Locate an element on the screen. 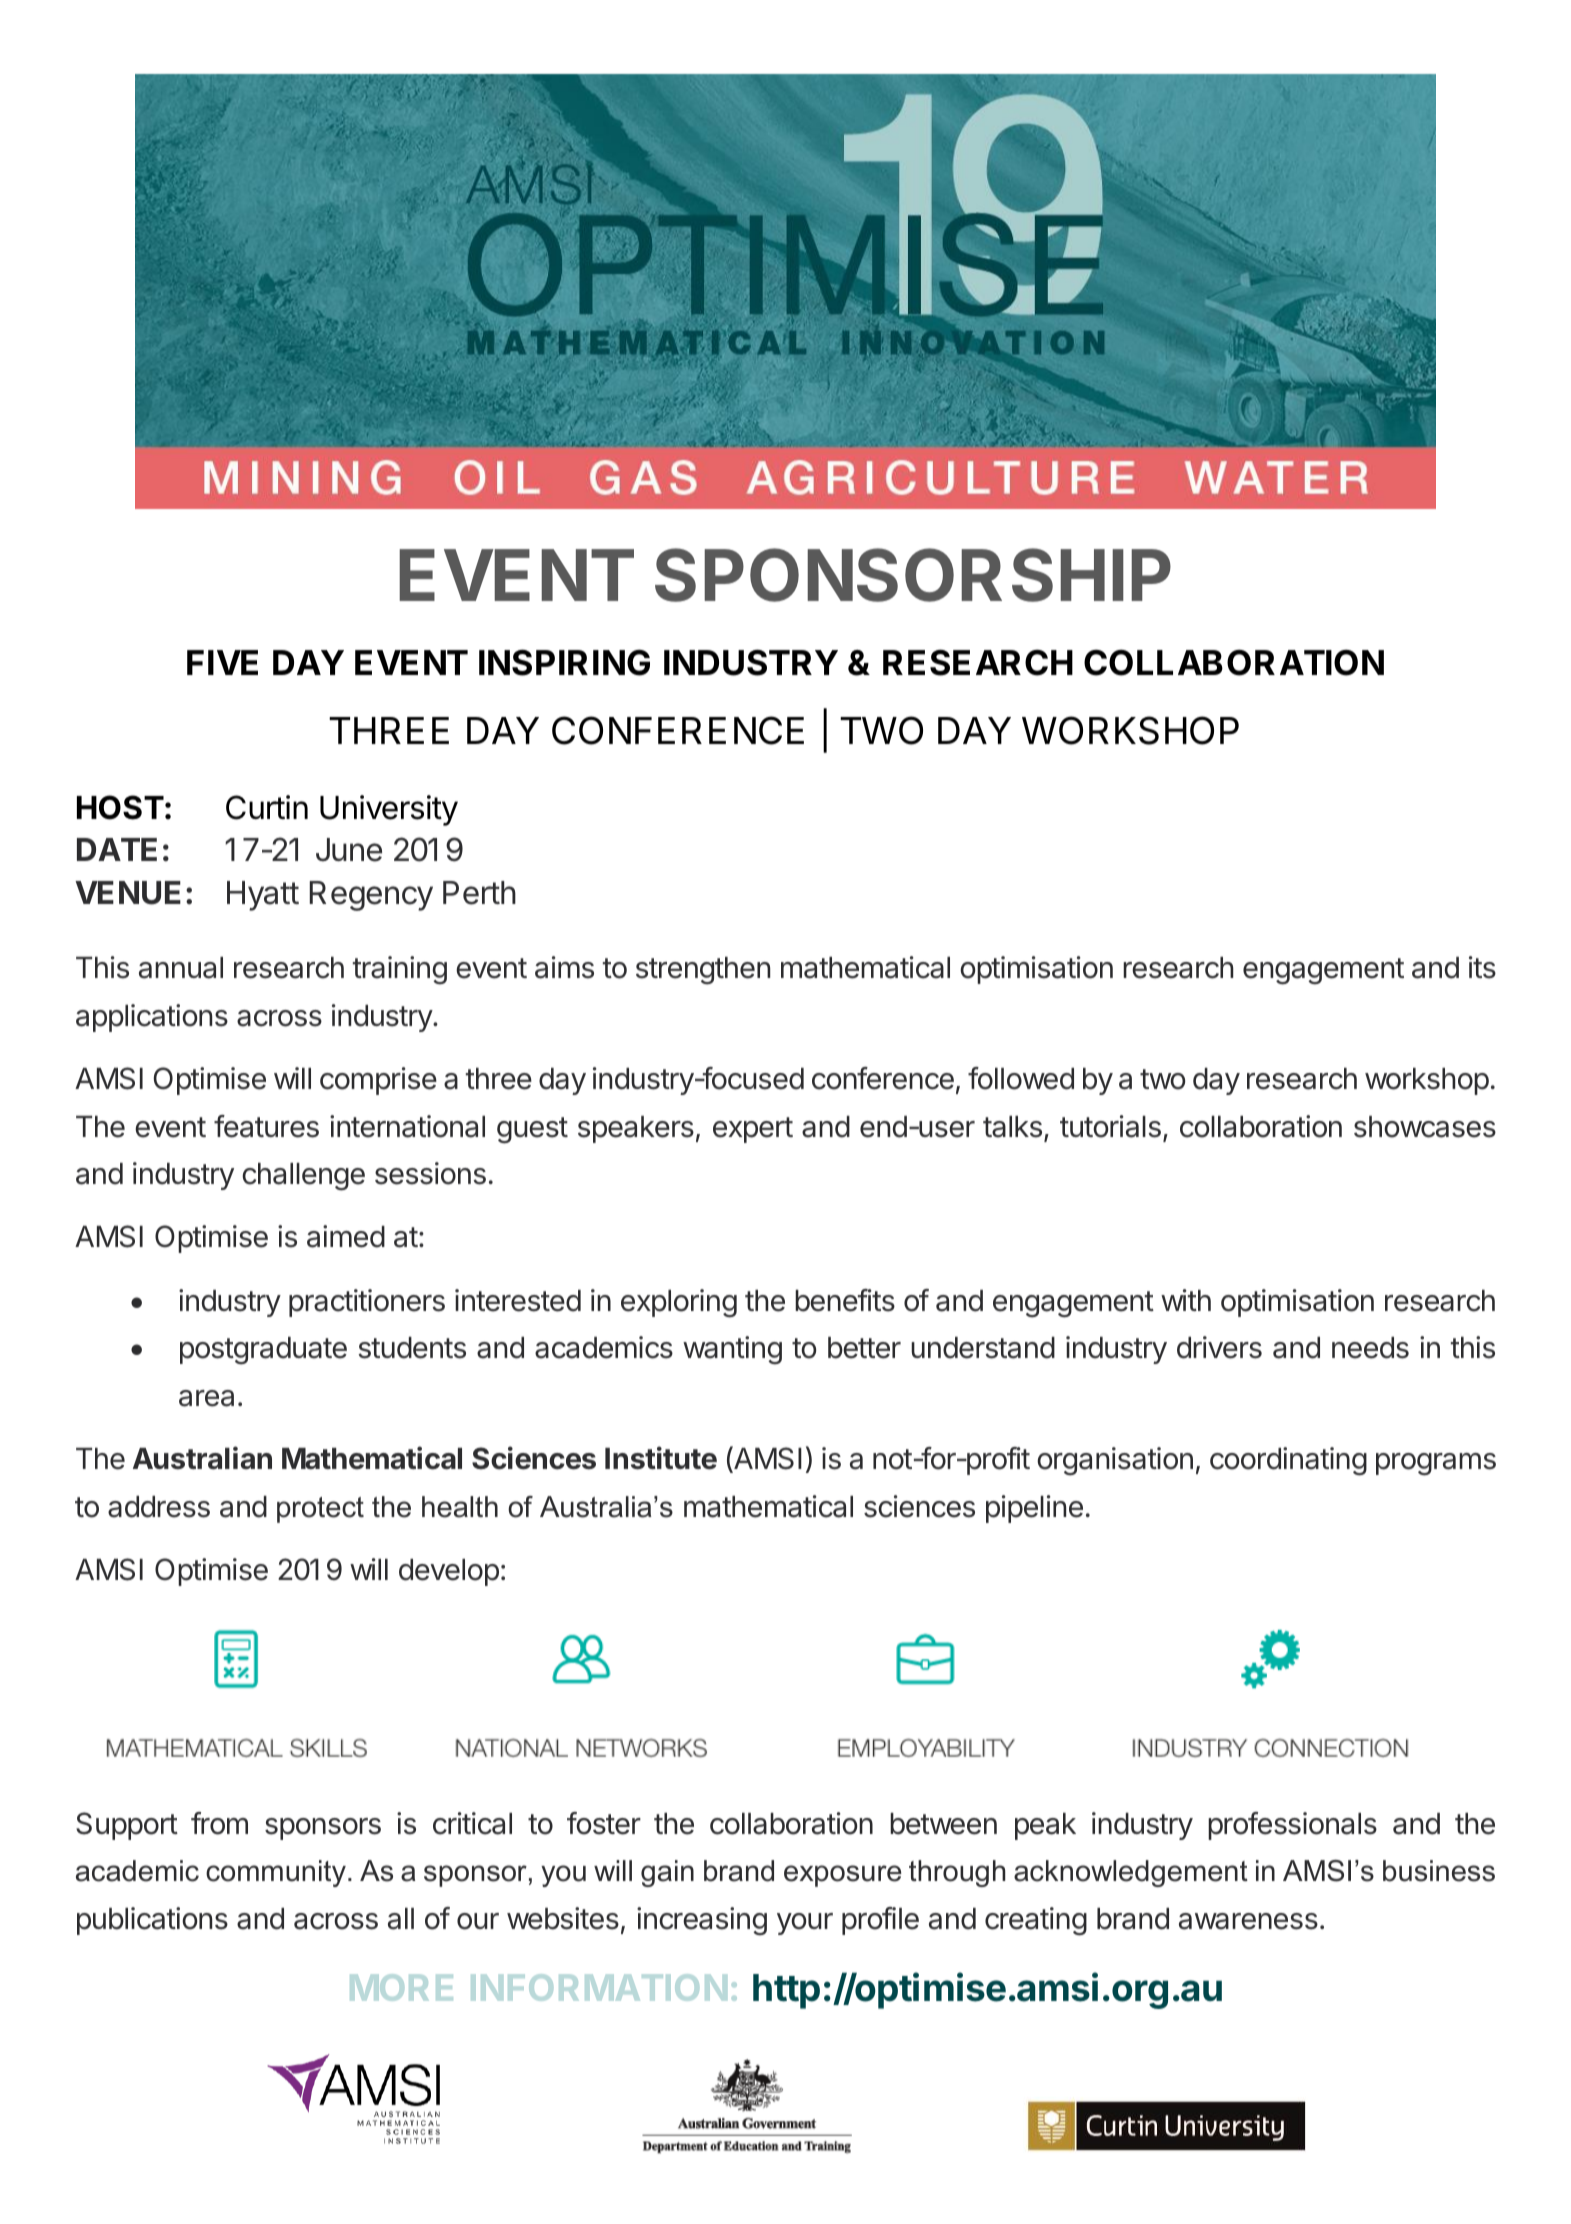 The image size is (1571, 2224). wanting is located at coordinates (732, 1350).
